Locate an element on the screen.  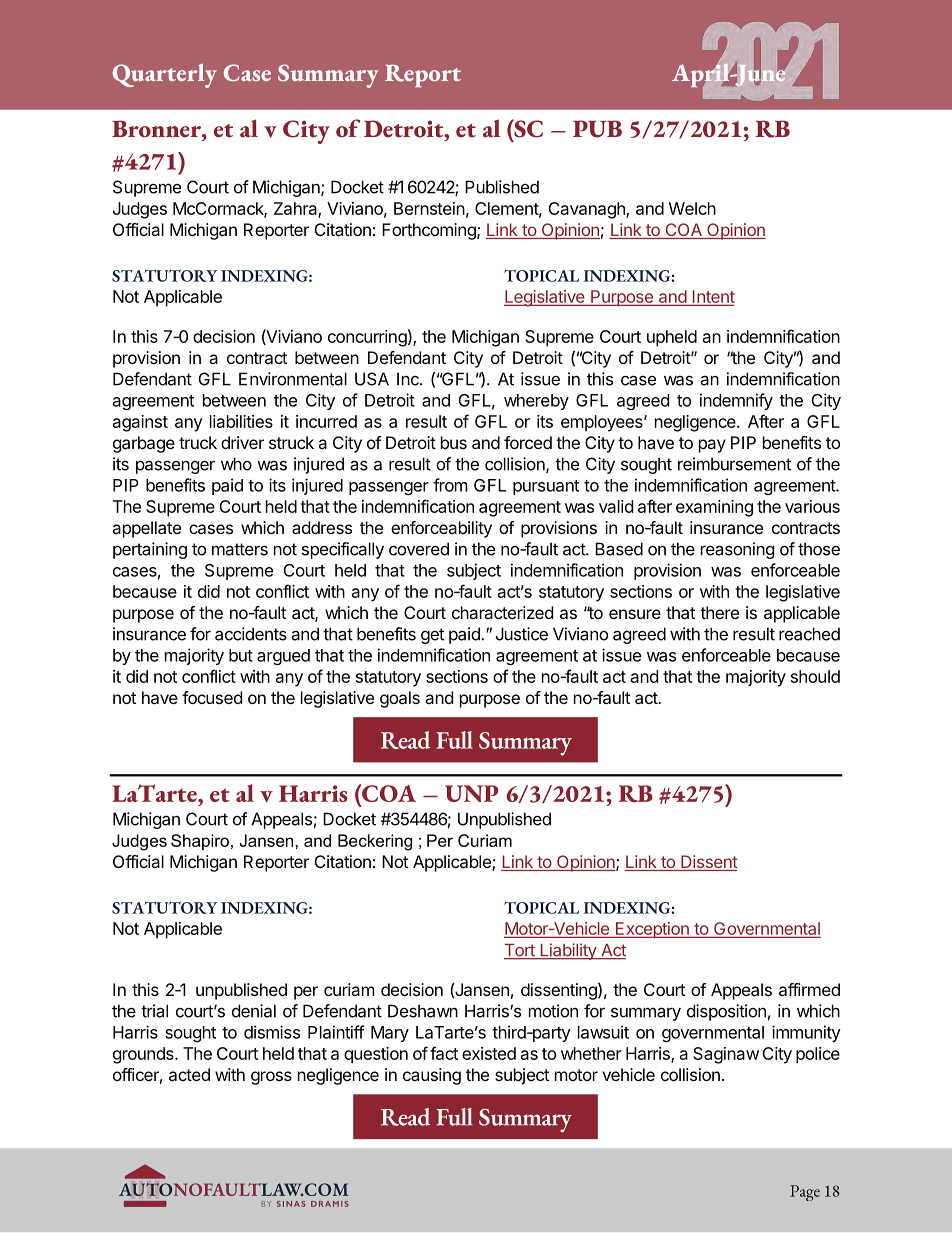
acted is located at coordinates (189, 1074).
